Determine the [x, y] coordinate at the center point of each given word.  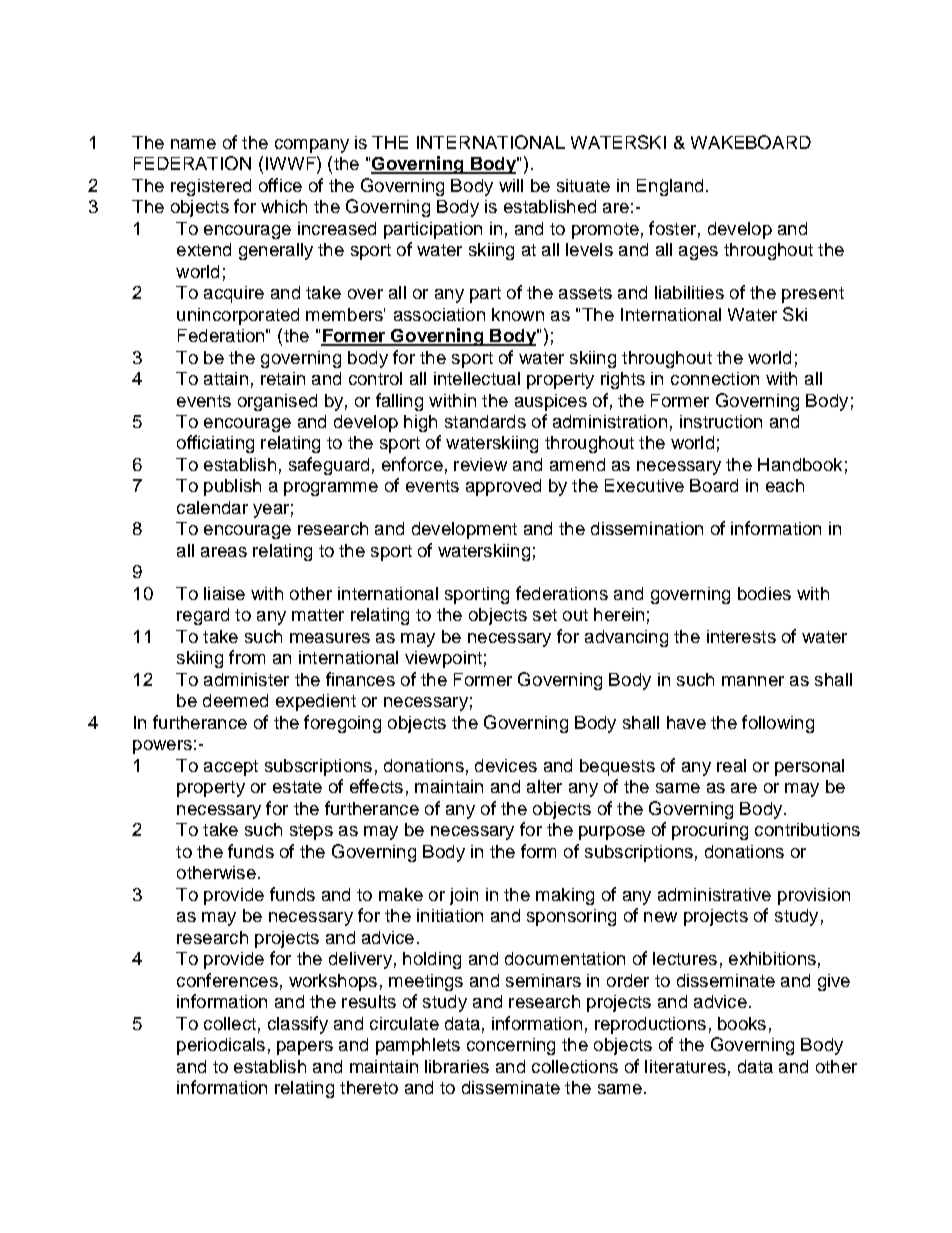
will [511, 185]
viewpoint [443, 659]
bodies [764, 593]
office [280, 185]
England [670, 187]
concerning [511, 1046]
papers [305, 1048]
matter [318, 615]
